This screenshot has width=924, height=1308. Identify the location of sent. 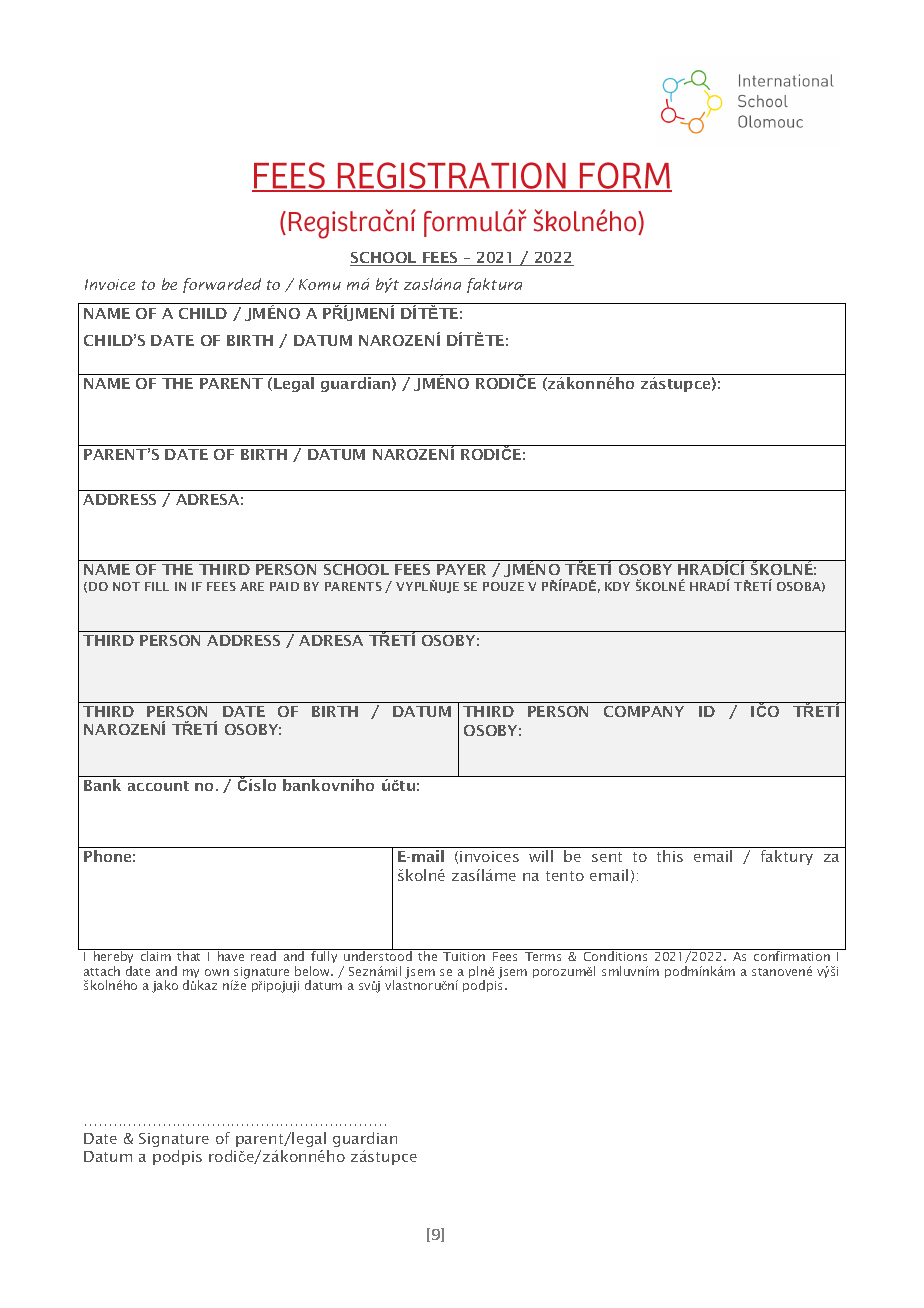
(607, 857).
